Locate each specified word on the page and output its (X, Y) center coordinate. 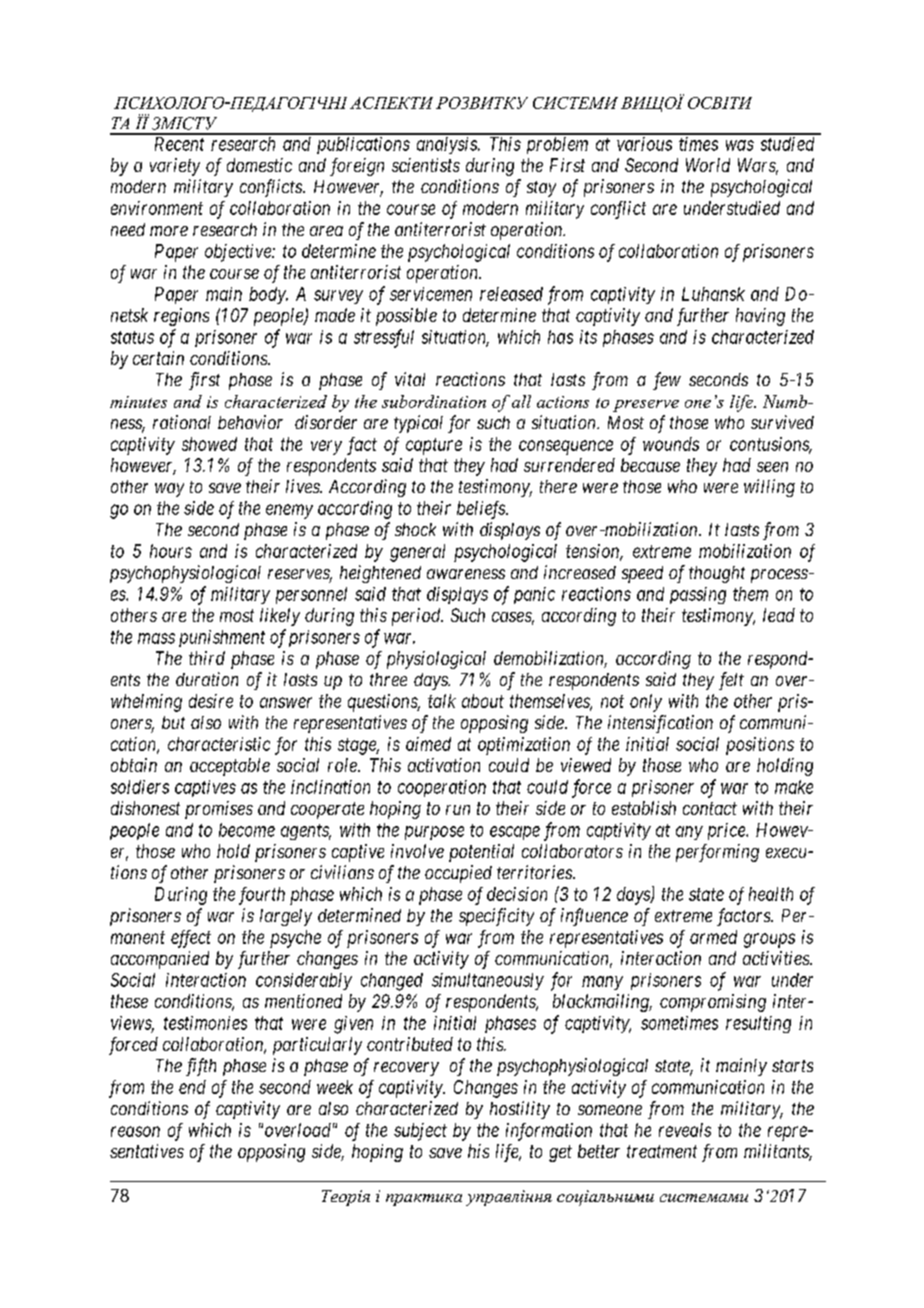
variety (175, 167)
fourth (262, 896)
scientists (426, 165)
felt (731, 681)
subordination (434, 401)
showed (209, 444)
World (708, 165)
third (207, 658)
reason (135, 1131)
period (417, 617)
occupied (458, 874)
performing (717, 853)
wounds (671, 444)
